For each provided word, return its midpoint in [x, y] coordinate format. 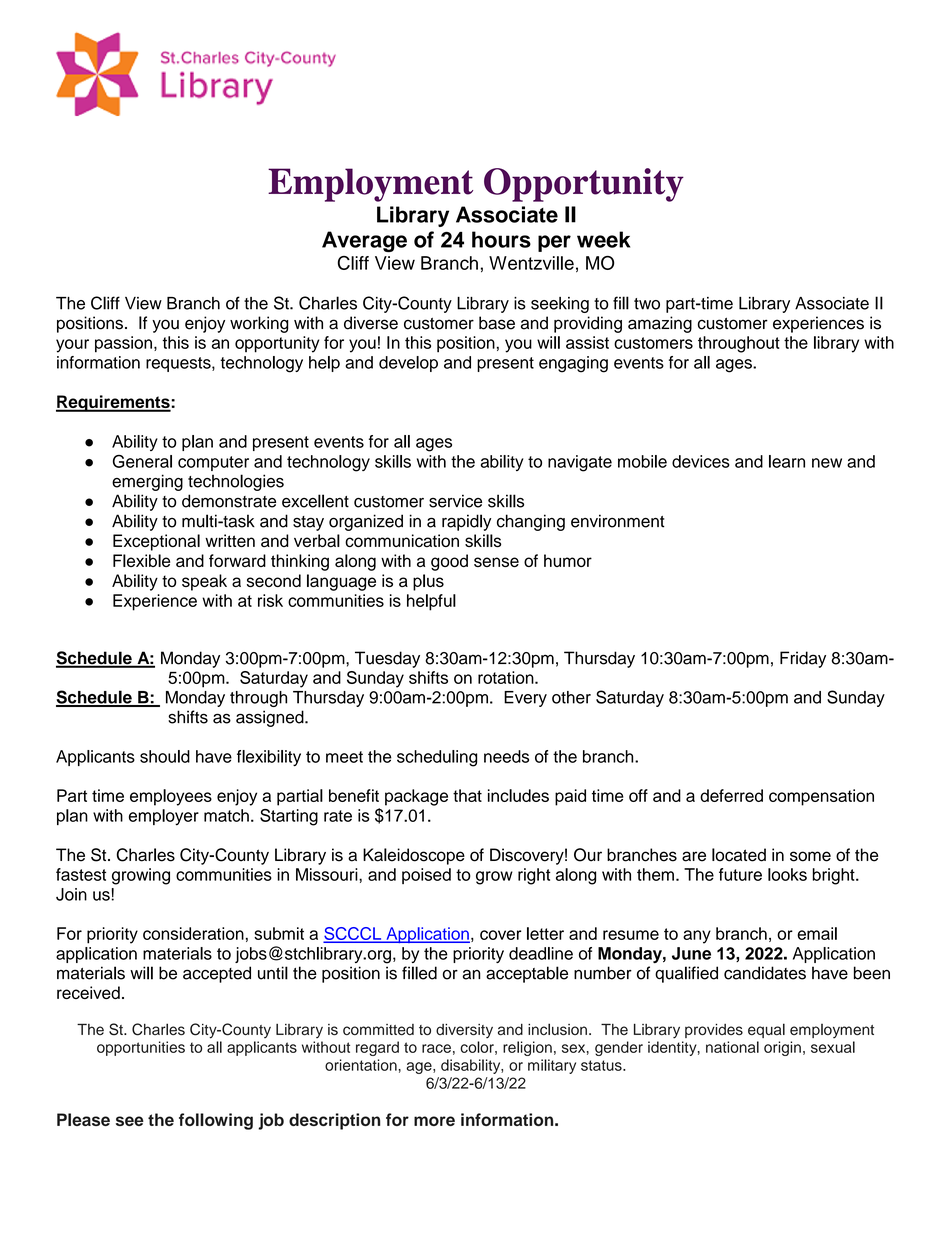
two [647, 304]
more [434, 1121]
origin [782, 1048]
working [259, 324]
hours [501, 239]
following [216, 1121]
